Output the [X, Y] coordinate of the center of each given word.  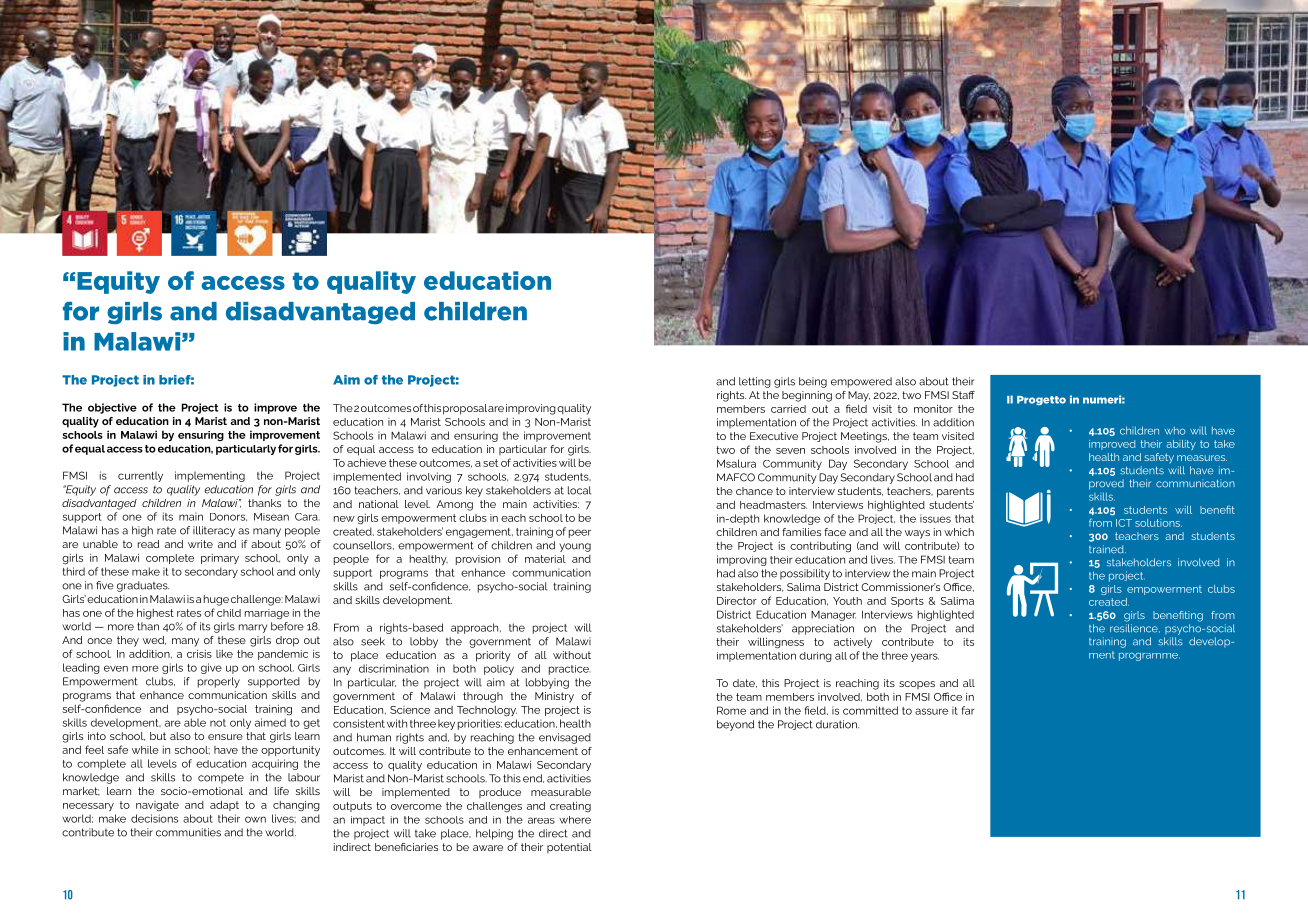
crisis [199, 654]
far [968, 710]
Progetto [1041, 400]
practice [570, 670]
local [579, 490]
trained [1107, 549]
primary [220, 559]
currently [140, 476]
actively [853, 643]
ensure [225, 737]
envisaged [565, 738]
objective [112, 408]
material [545, 559]
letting [755, 382]
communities [188, 832]
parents [955, 492]
